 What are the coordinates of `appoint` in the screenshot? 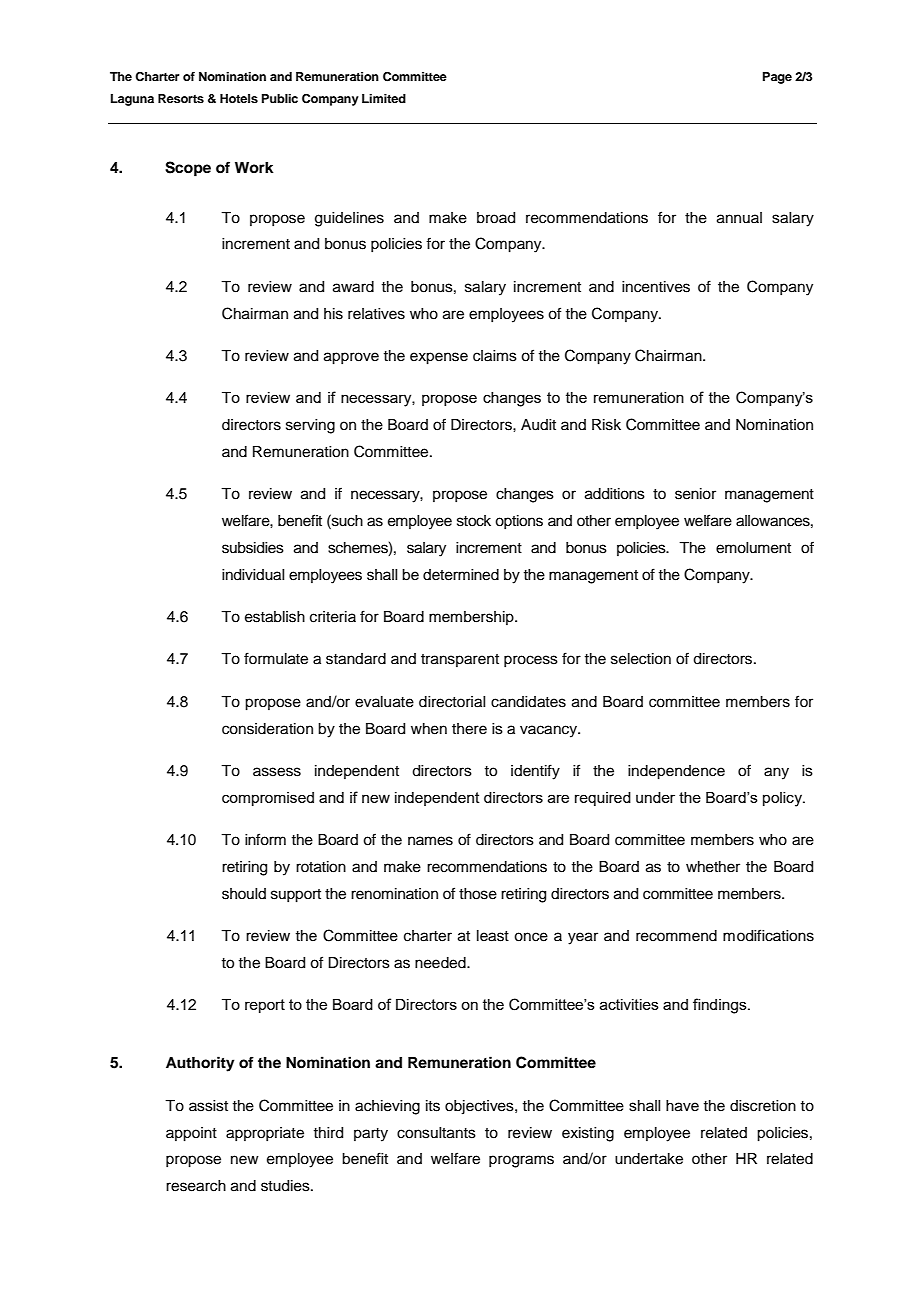 It's located at (191, 1134).
